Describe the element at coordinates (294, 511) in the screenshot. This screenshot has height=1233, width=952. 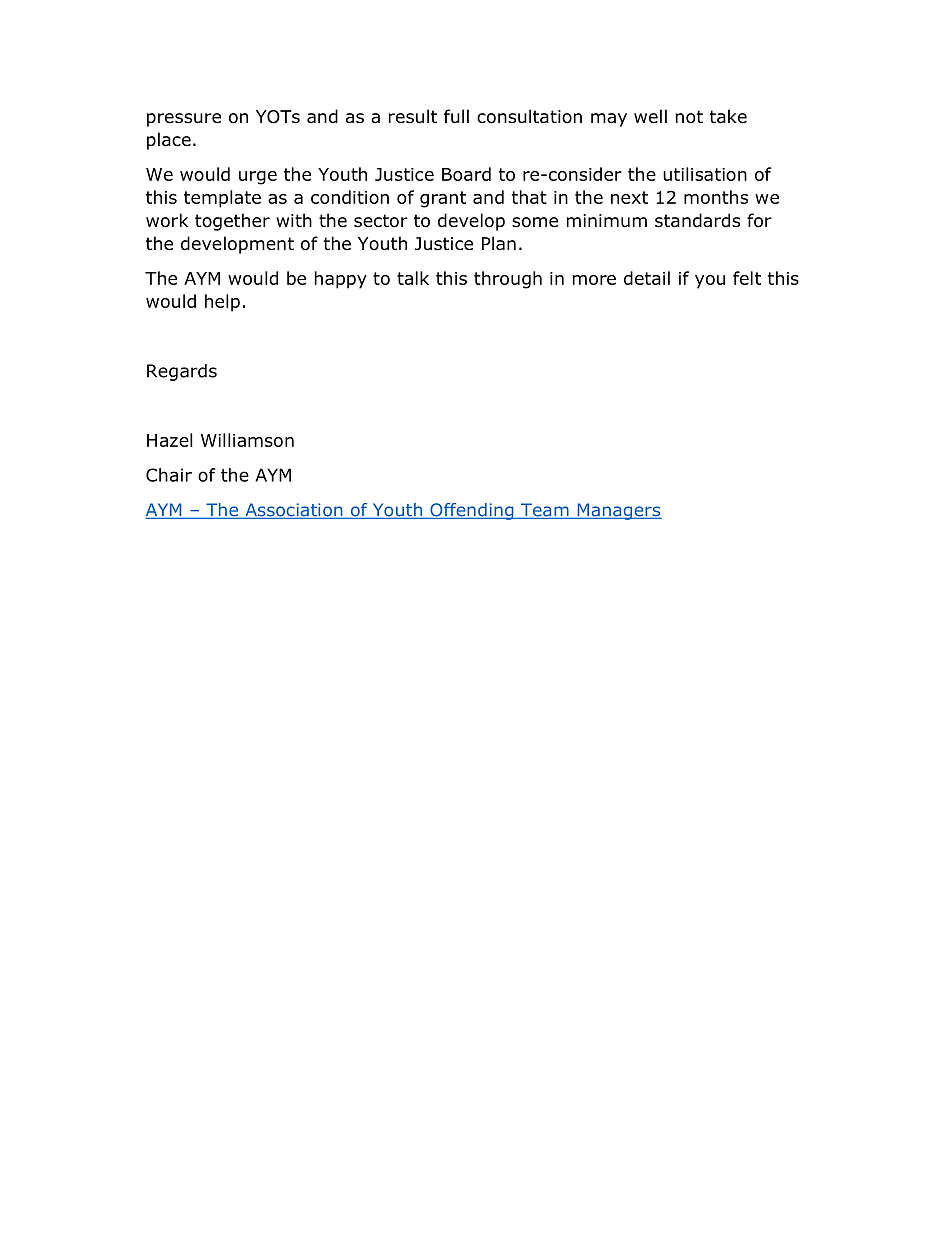
I see `Association` at that location.
